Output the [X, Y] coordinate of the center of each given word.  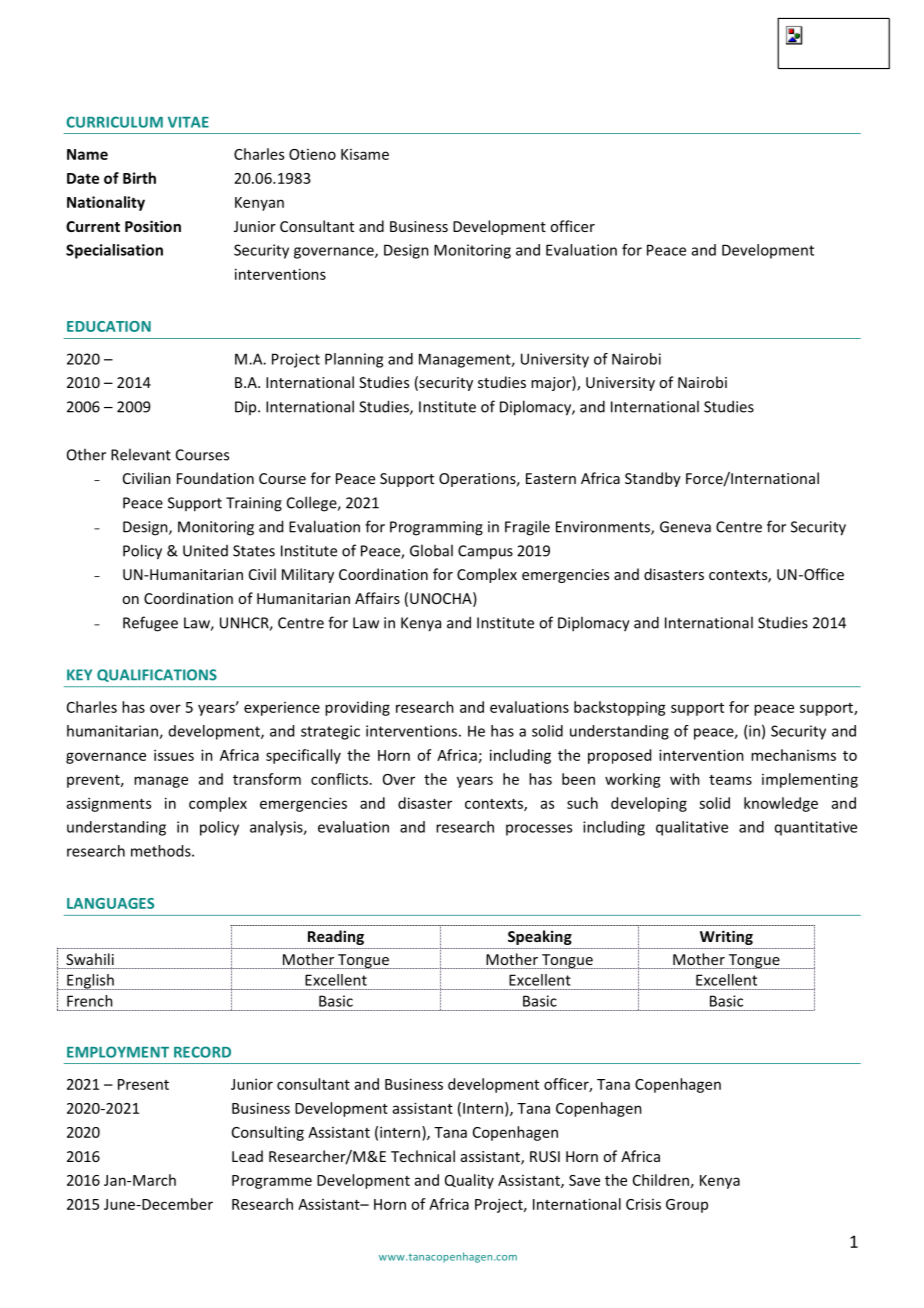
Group [687, 1206]
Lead [247, 1156]
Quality [469, 1181]
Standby [653, 479]
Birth [139, 178]
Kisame [365, 154]
